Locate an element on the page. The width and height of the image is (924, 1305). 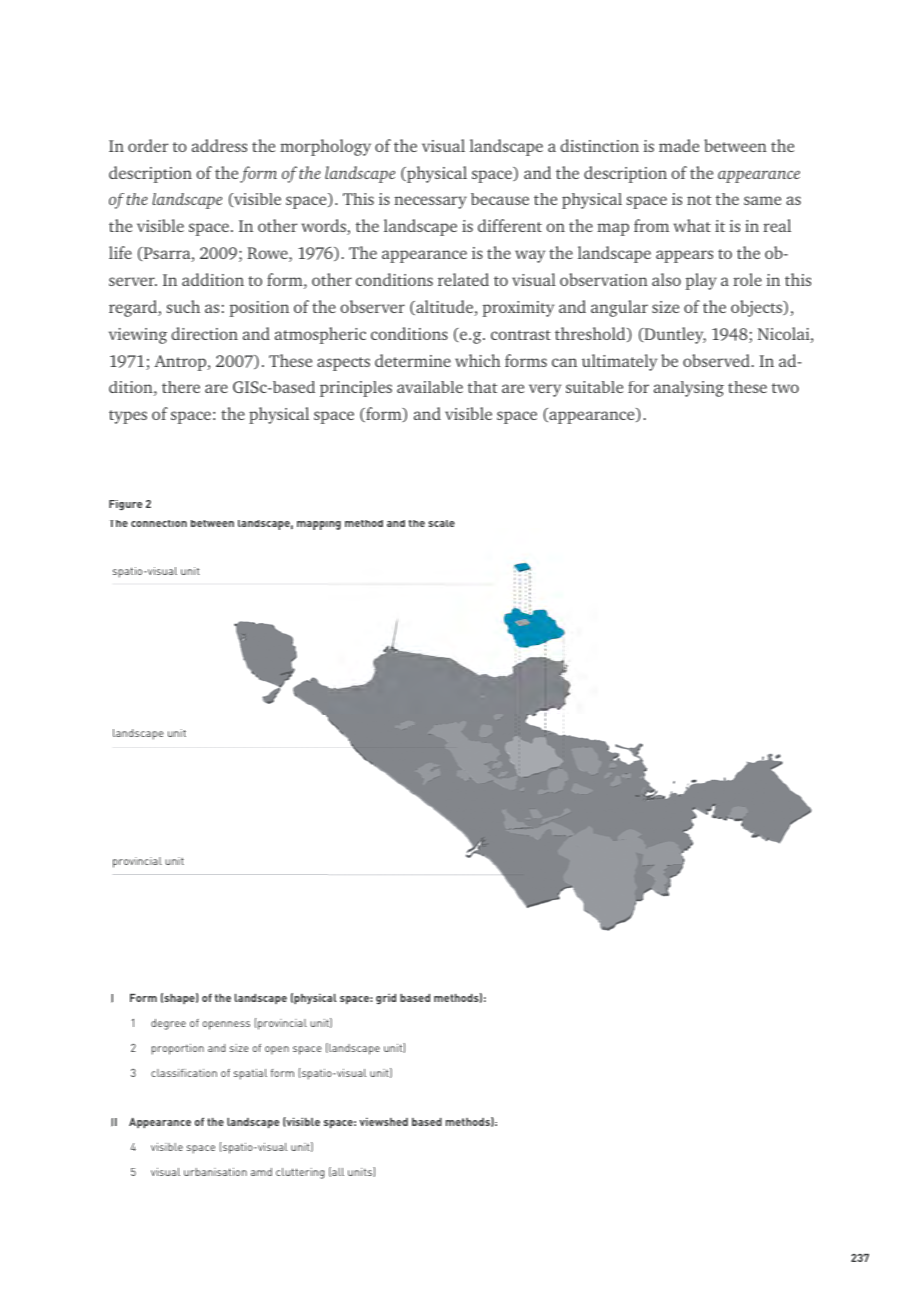
grid is located at coordinates (386, 999).
